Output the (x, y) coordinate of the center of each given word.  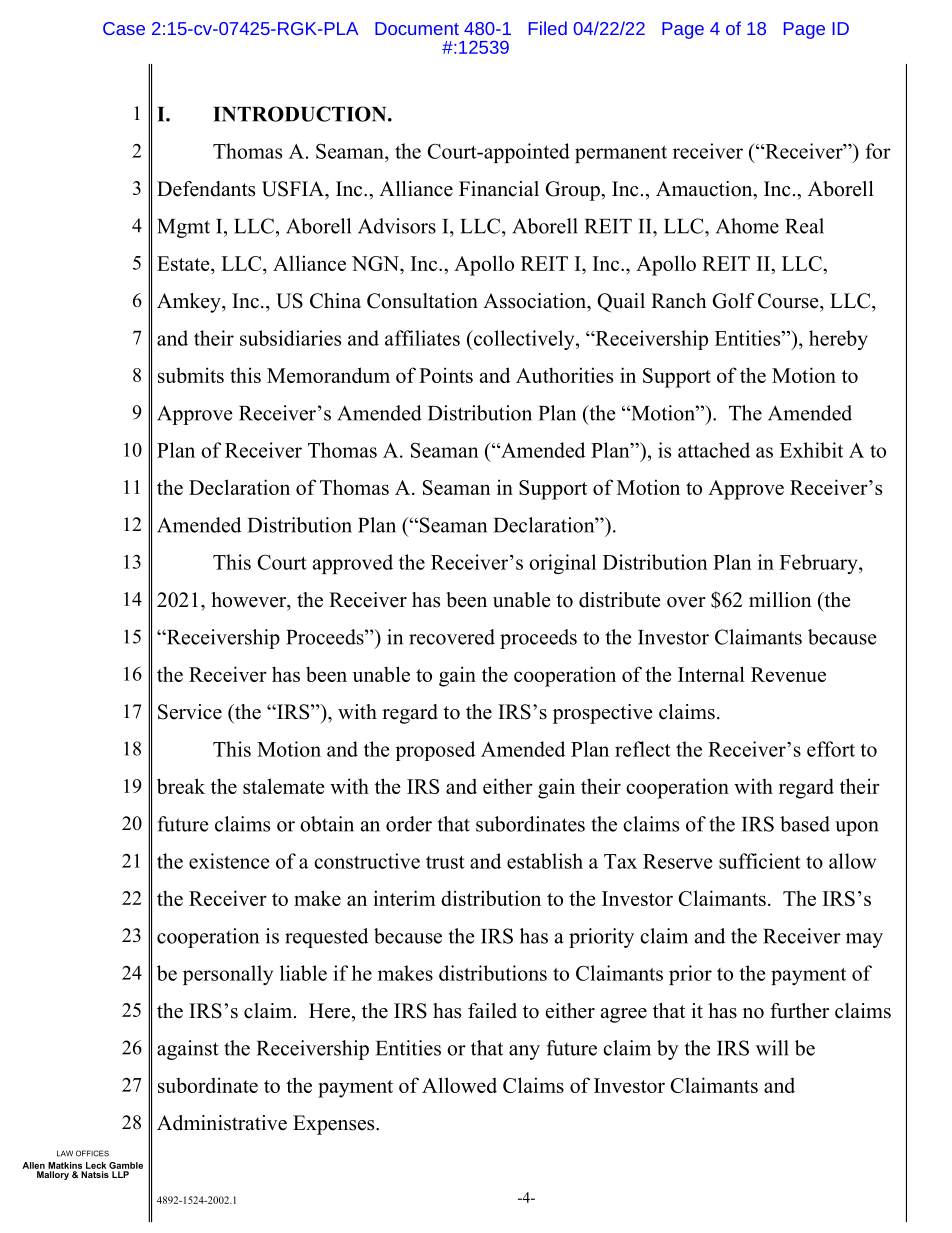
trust (445, 862)
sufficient (759, 861)
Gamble (126, 1165)
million (780, 600)
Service (190, 712)
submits (191, 375)
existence (229, 861)
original (562, 564)
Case (124, 28)
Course (789, 301)
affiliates (422, 338)
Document (417, 28)
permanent (621, 154)
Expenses (335, 1125)
